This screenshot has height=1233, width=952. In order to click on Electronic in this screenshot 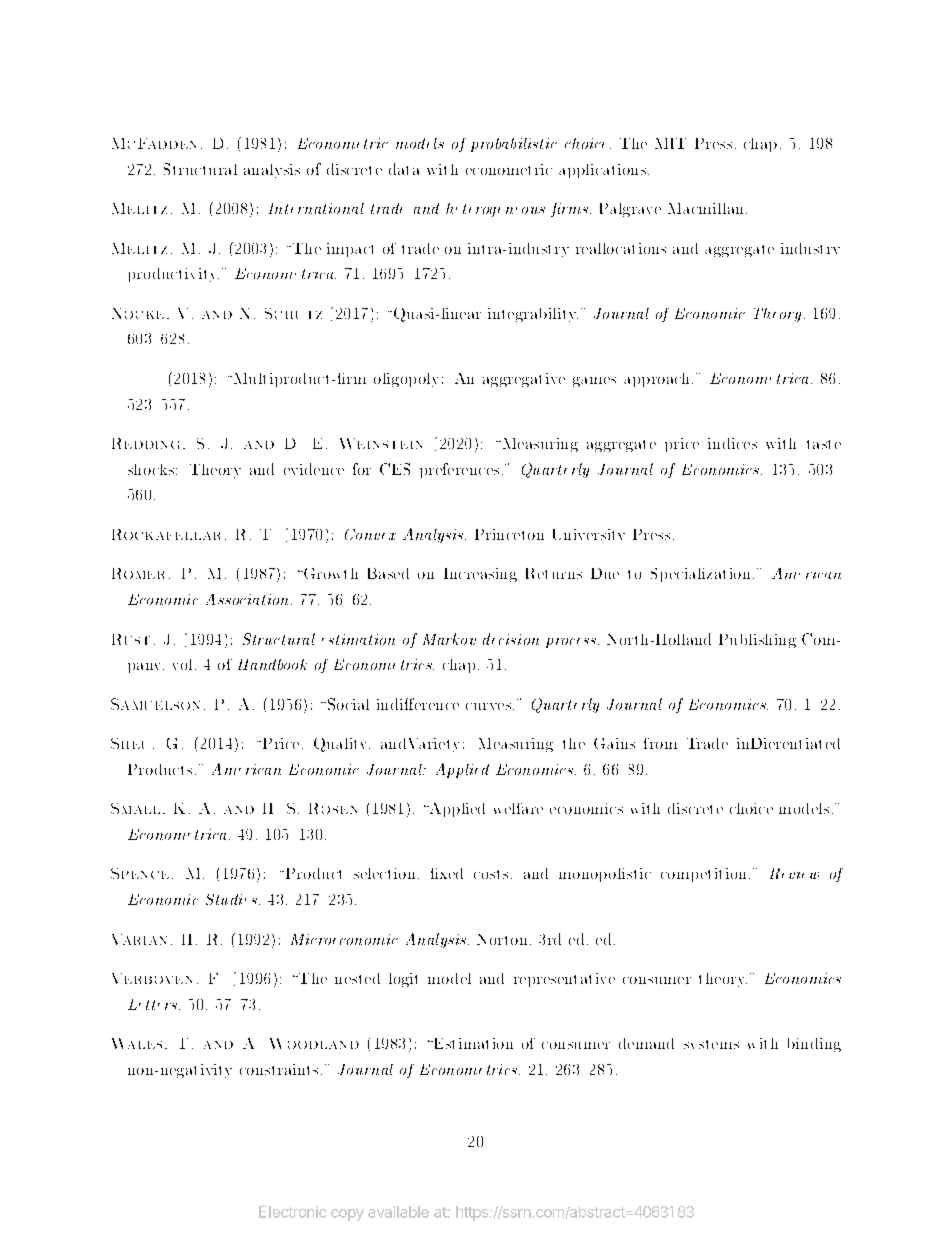, I will do `click(293, 1212)`.
